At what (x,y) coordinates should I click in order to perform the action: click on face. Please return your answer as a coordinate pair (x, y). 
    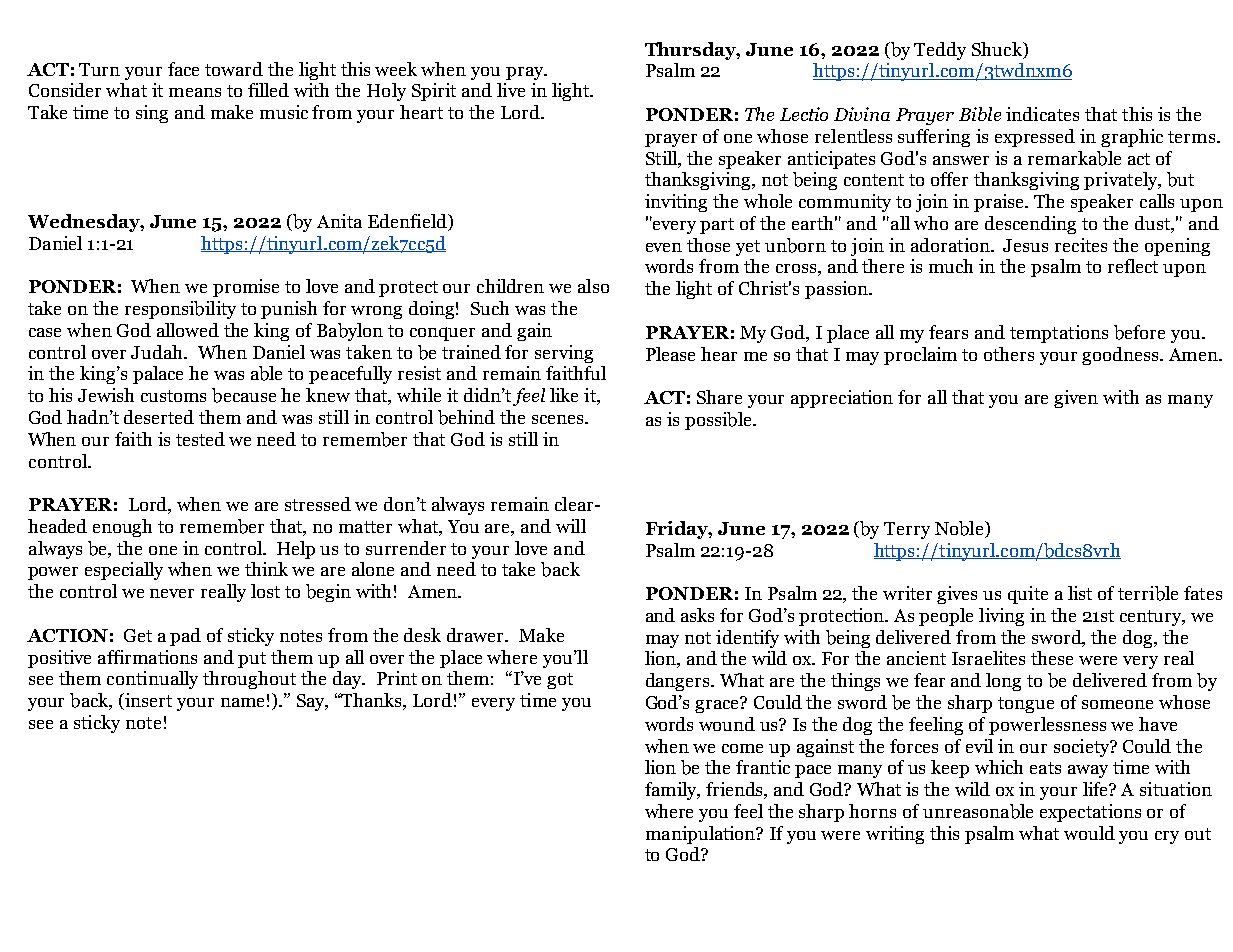
    Looking at the image, I should click on (183, 69).
